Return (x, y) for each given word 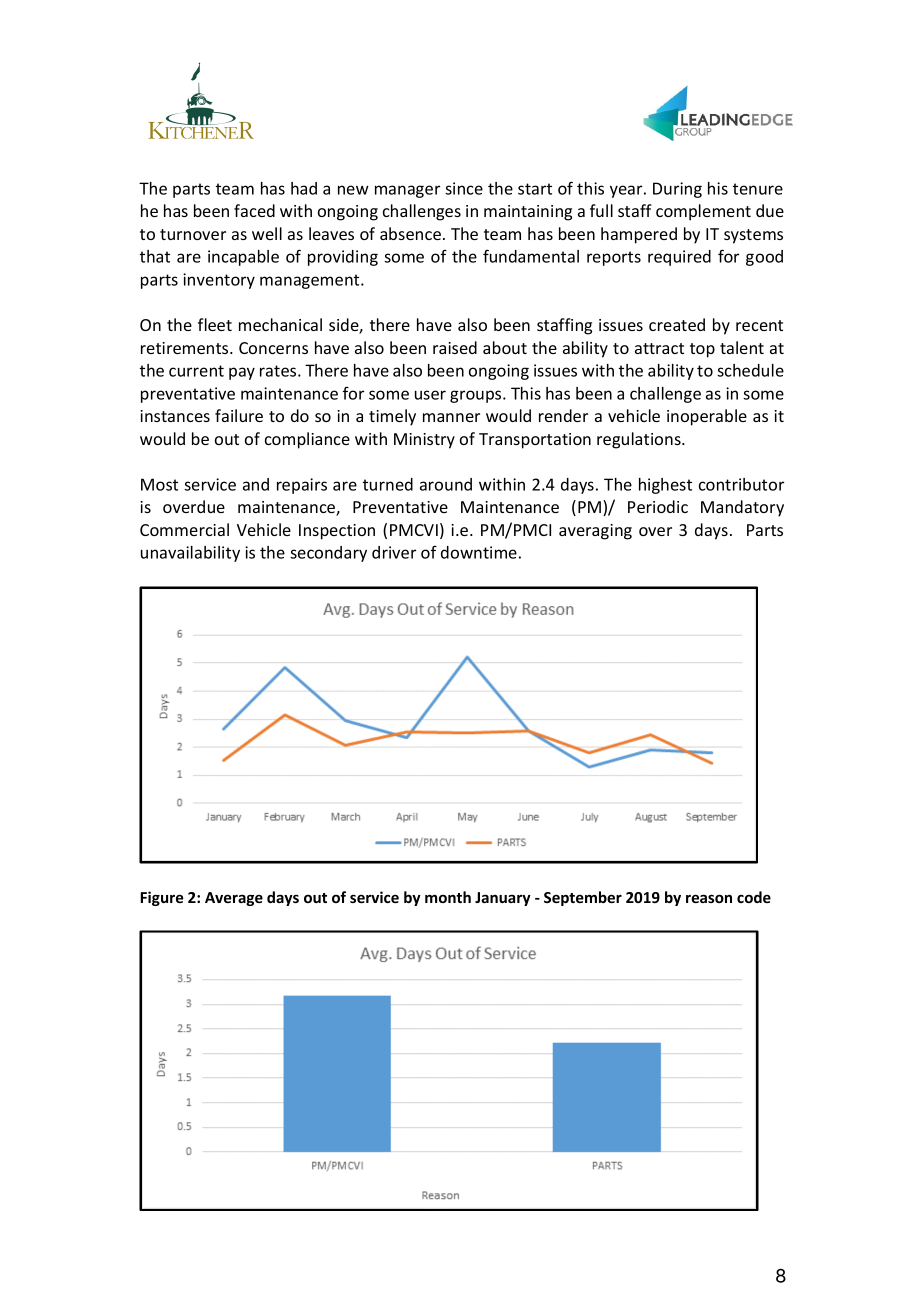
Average (234, 899)
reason (709, 898)
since (464, 188)
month (448, 897)
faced (254, 210)
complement (703, 212)
